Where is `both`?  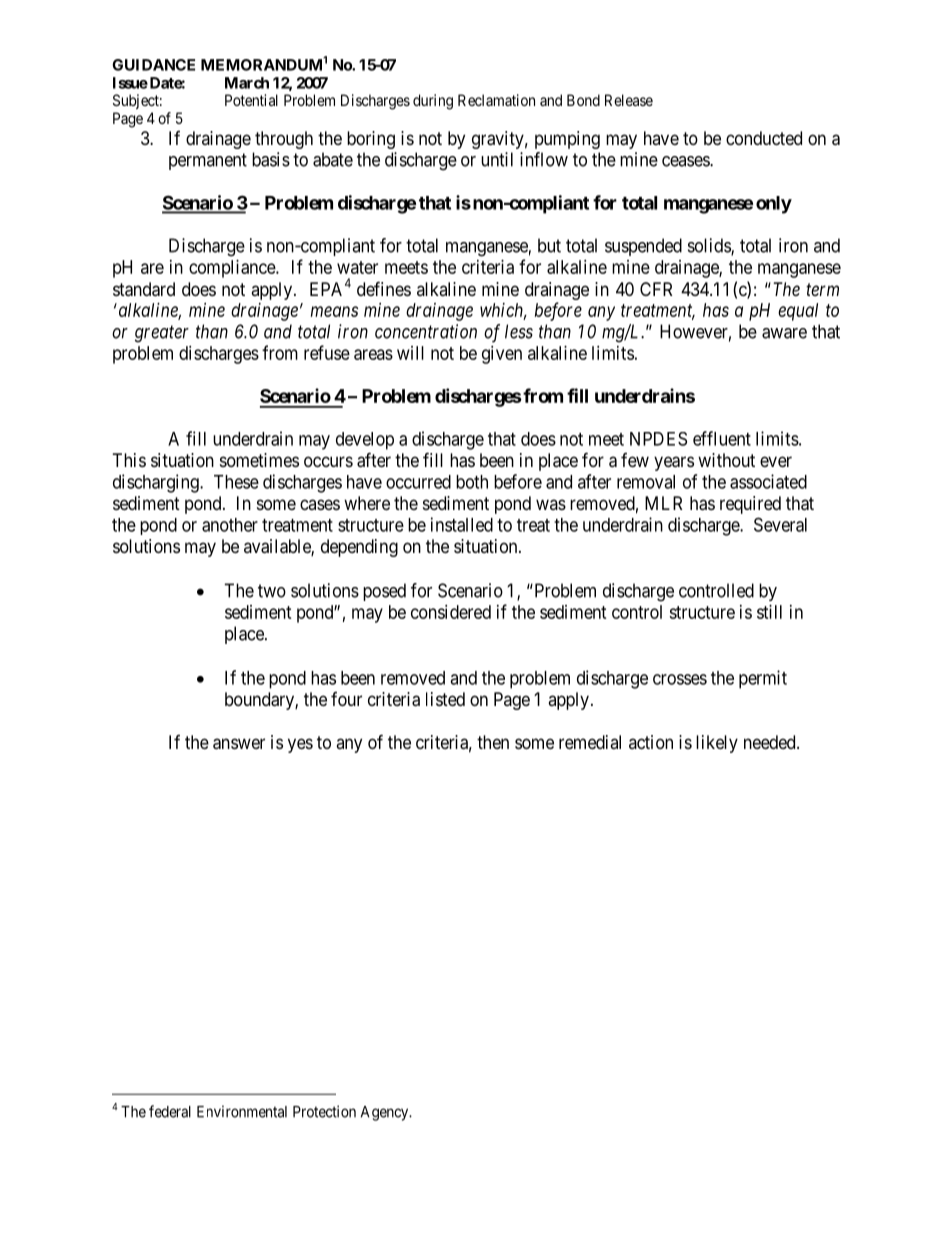
both is located at coordinates (472, 482).
